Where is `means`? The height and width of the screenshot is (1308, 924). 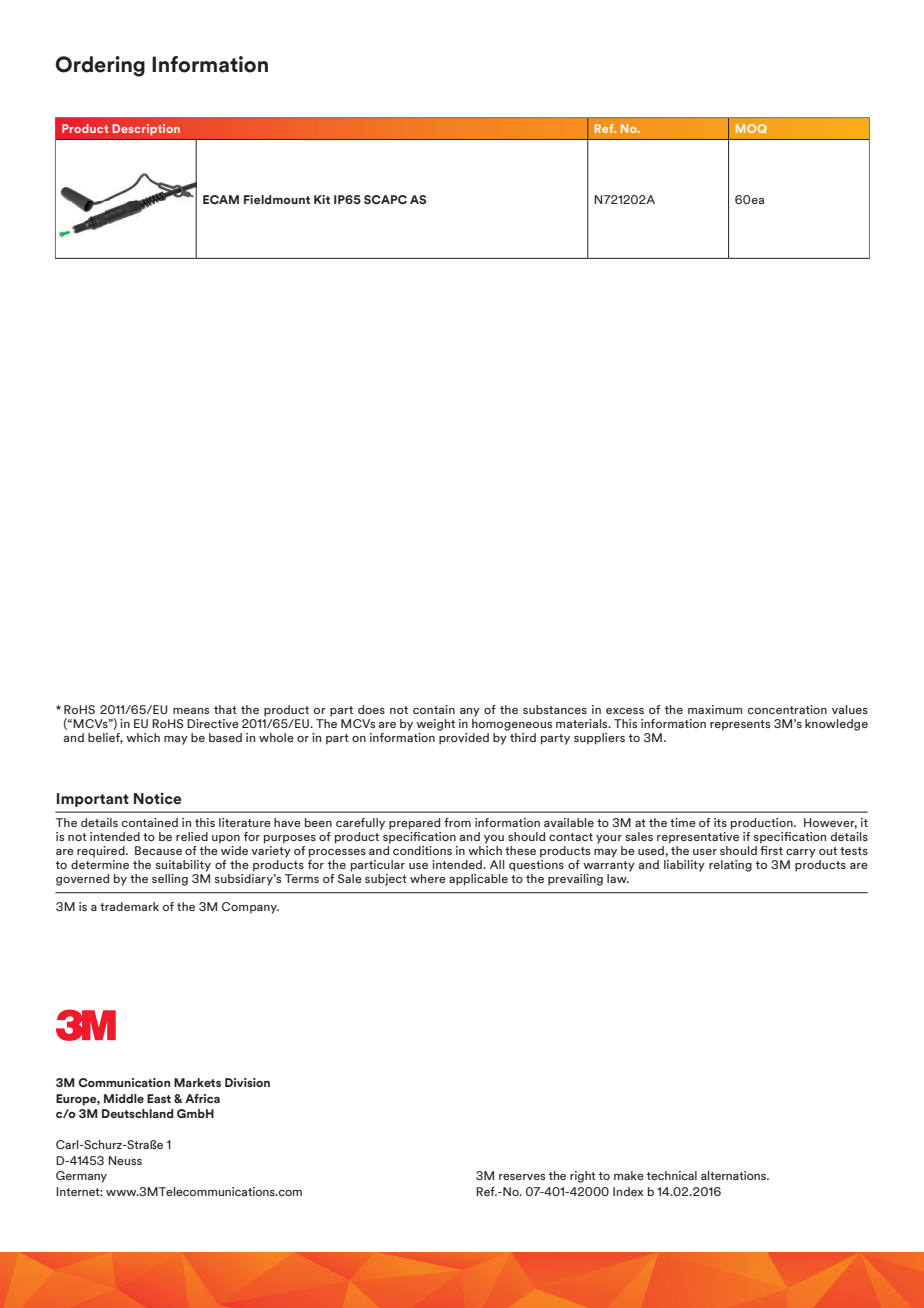
means is located at coordinates (191, 711).
